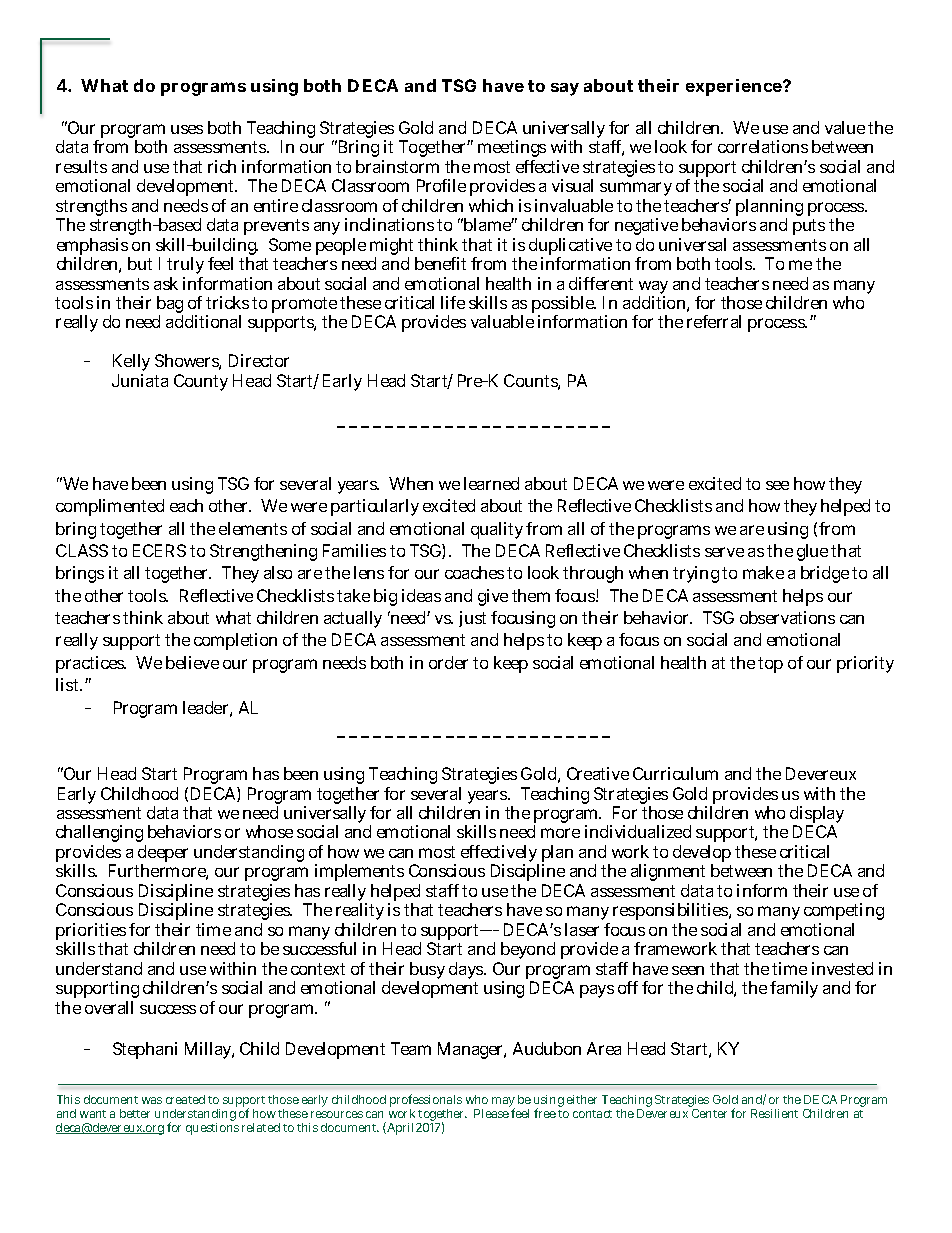 Image resolution: width=952 pixels, height=1233 pixels. Describe the element at coordinates (187, 129) in the document. I see `uses` at that location.
